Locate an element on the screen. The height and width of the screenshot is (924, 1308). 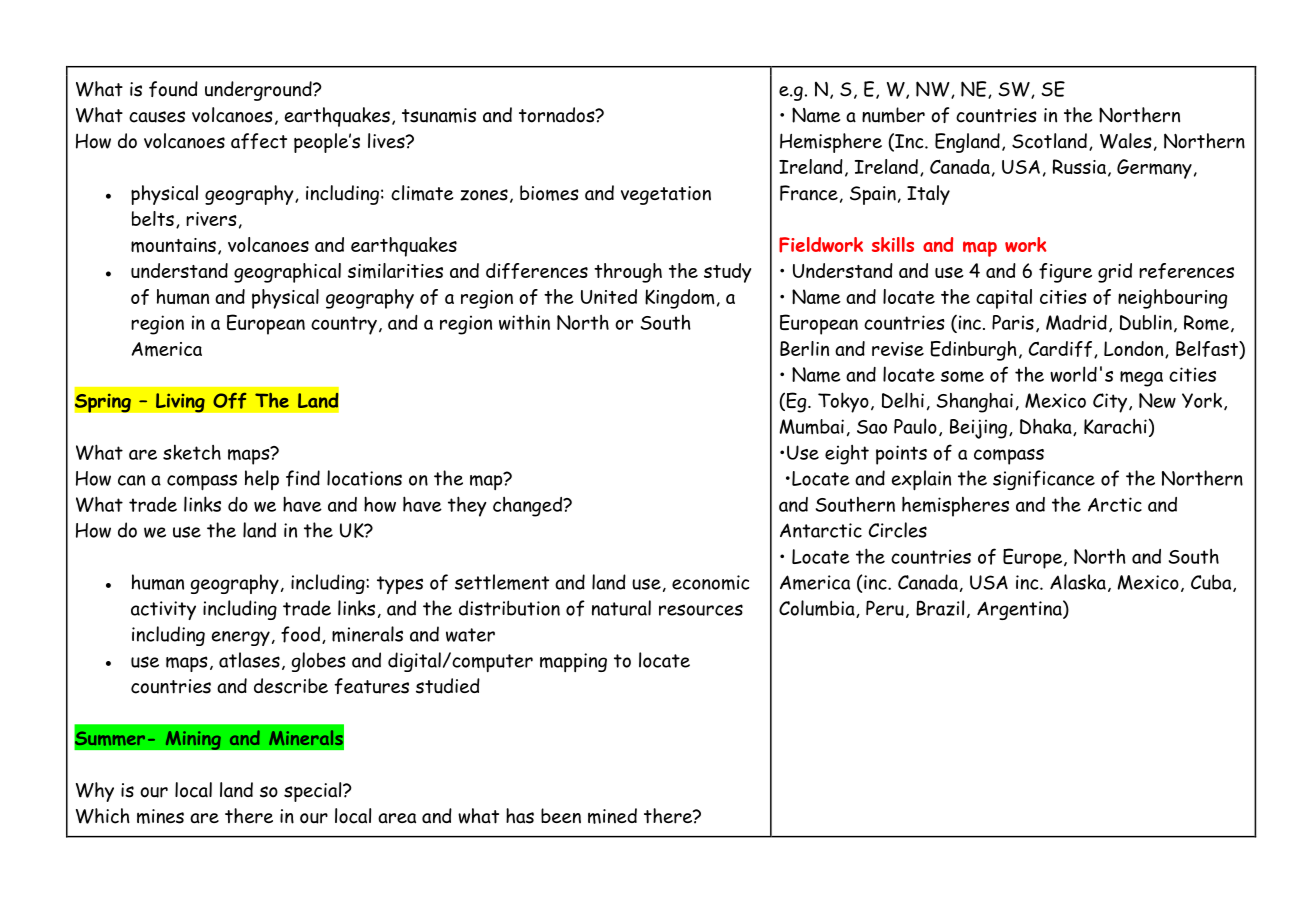
been is located at coordinates (561, 815).
